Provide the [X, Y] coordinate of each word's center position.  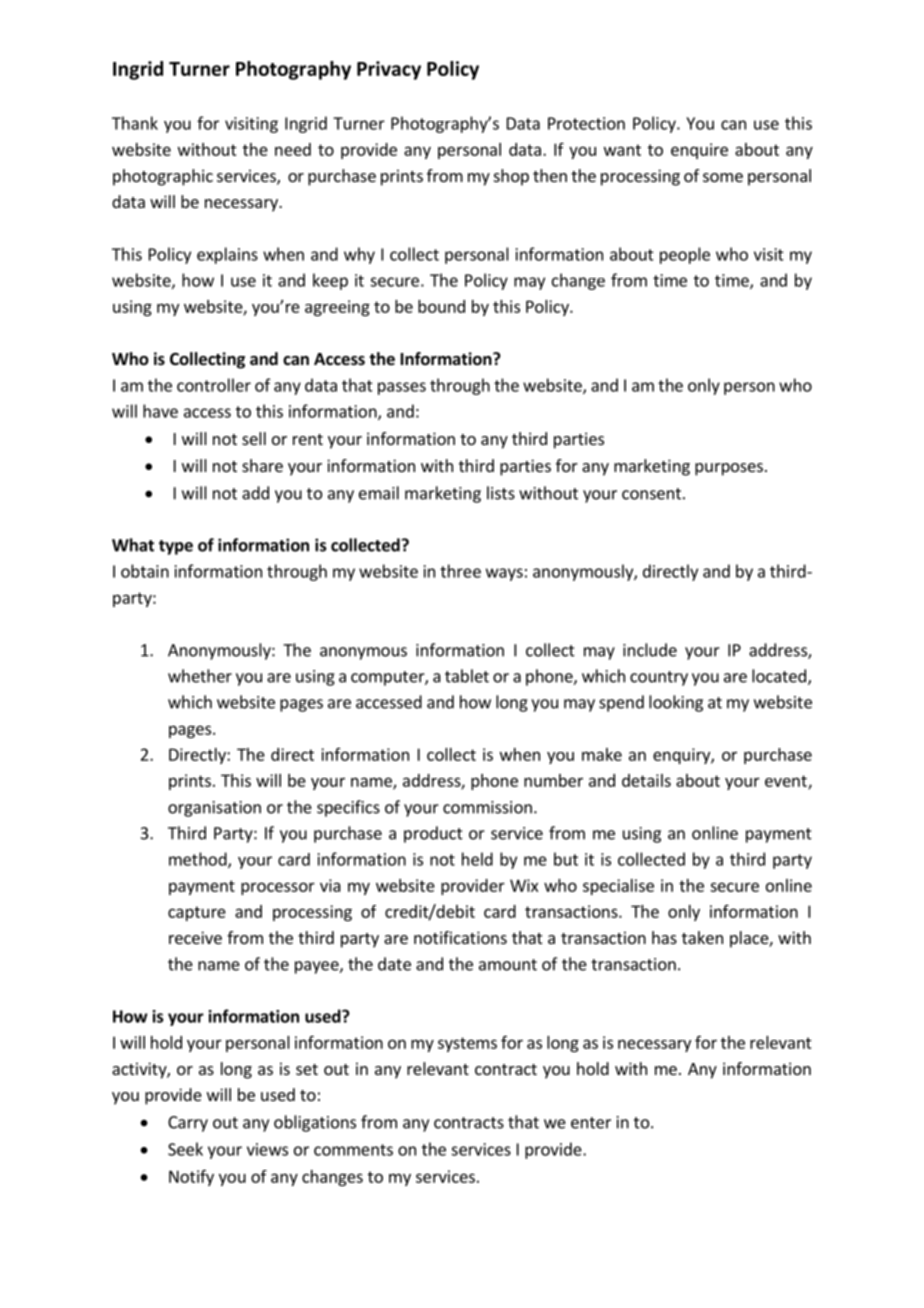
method [199, 860]
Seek [185, 1149]
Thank [135, 123]
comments [353, 1150]
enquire [699, 151]
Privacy [389, 70]
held [477, 859]
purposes [729, 469]
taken [702, 937]
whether [200, 676]
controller [214, 385]
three [460, 571]
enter [591, 1123]
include [650, 650]
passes [402, 388]
